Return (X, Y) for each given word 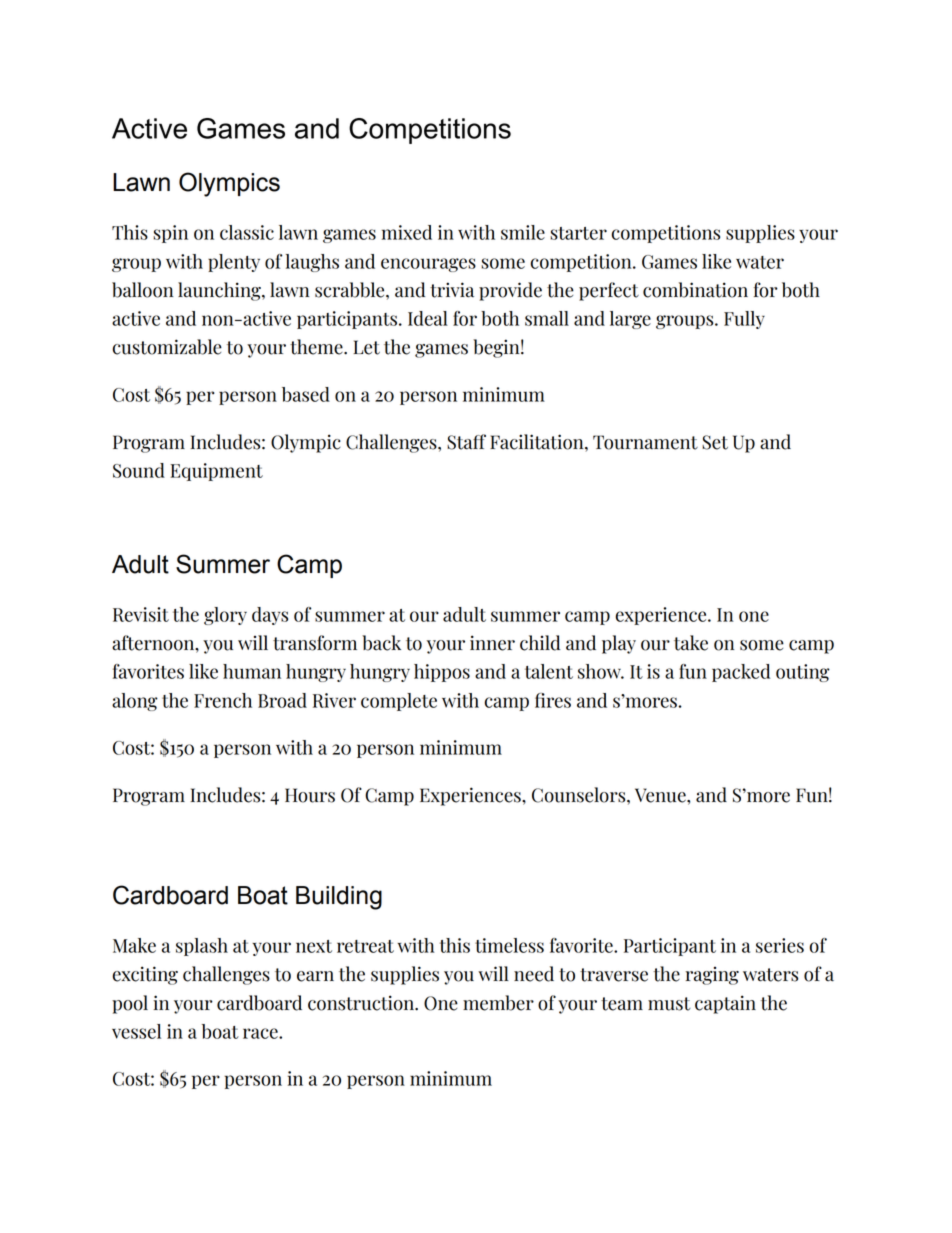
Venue (661, 795)
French (223, 700)
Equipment (216, 472)
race (261, 1033)
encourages (428, 265)
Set (715, 442)
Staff (466, 442)
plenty (234, 263)
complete (399, 702)
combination (695, 290)
